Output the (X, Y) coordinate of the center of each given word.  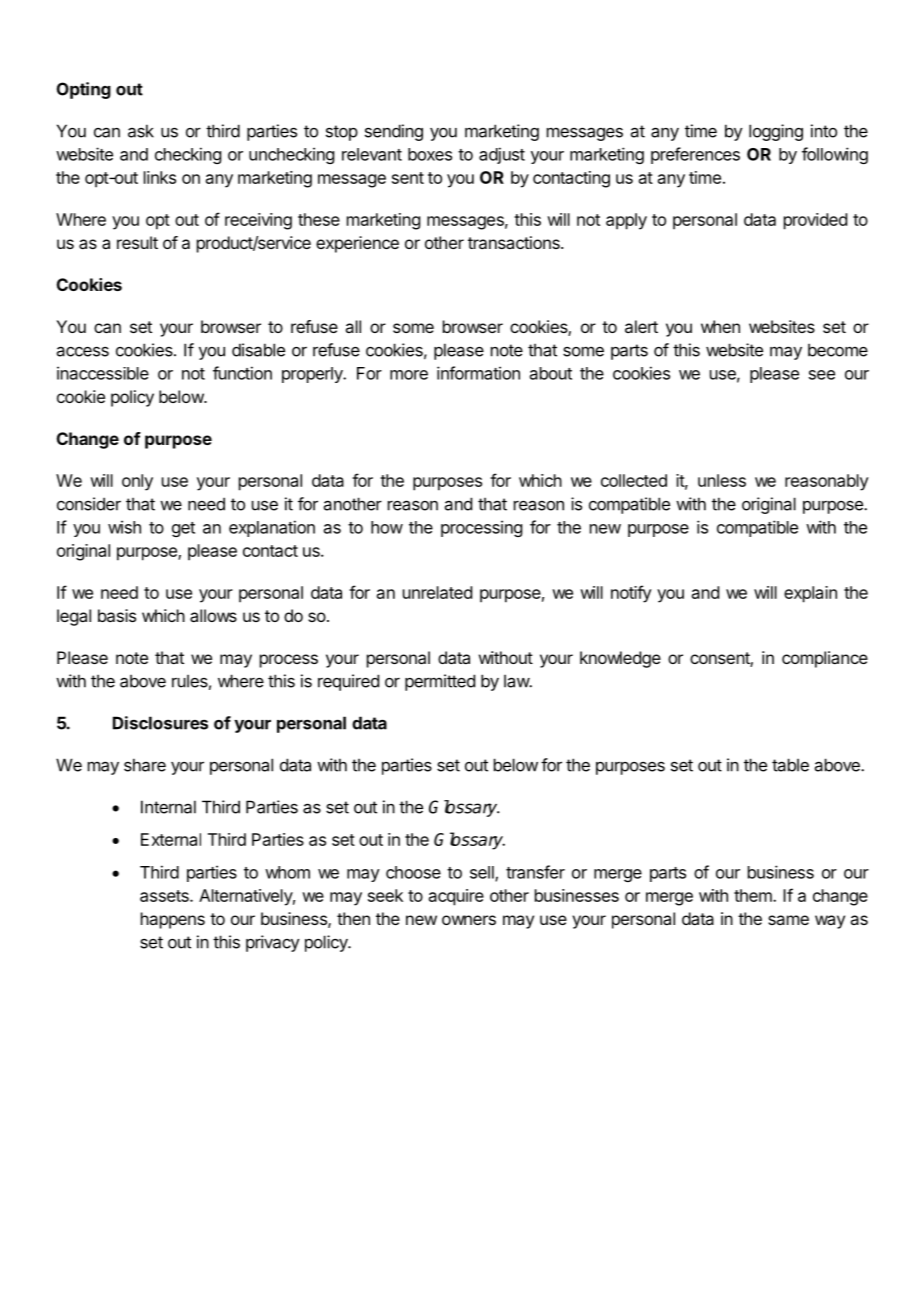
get (183, 529)
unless (722, 480)
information (478, 373)
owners (469, 920)
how (387, 527)
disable (258, 350)
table (790, 765)
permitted (440, 682)
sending (394, 132)
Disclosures (160, 723)
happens (173, 920)
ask (141, 131)
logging (776, 132)
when (720, 326)
